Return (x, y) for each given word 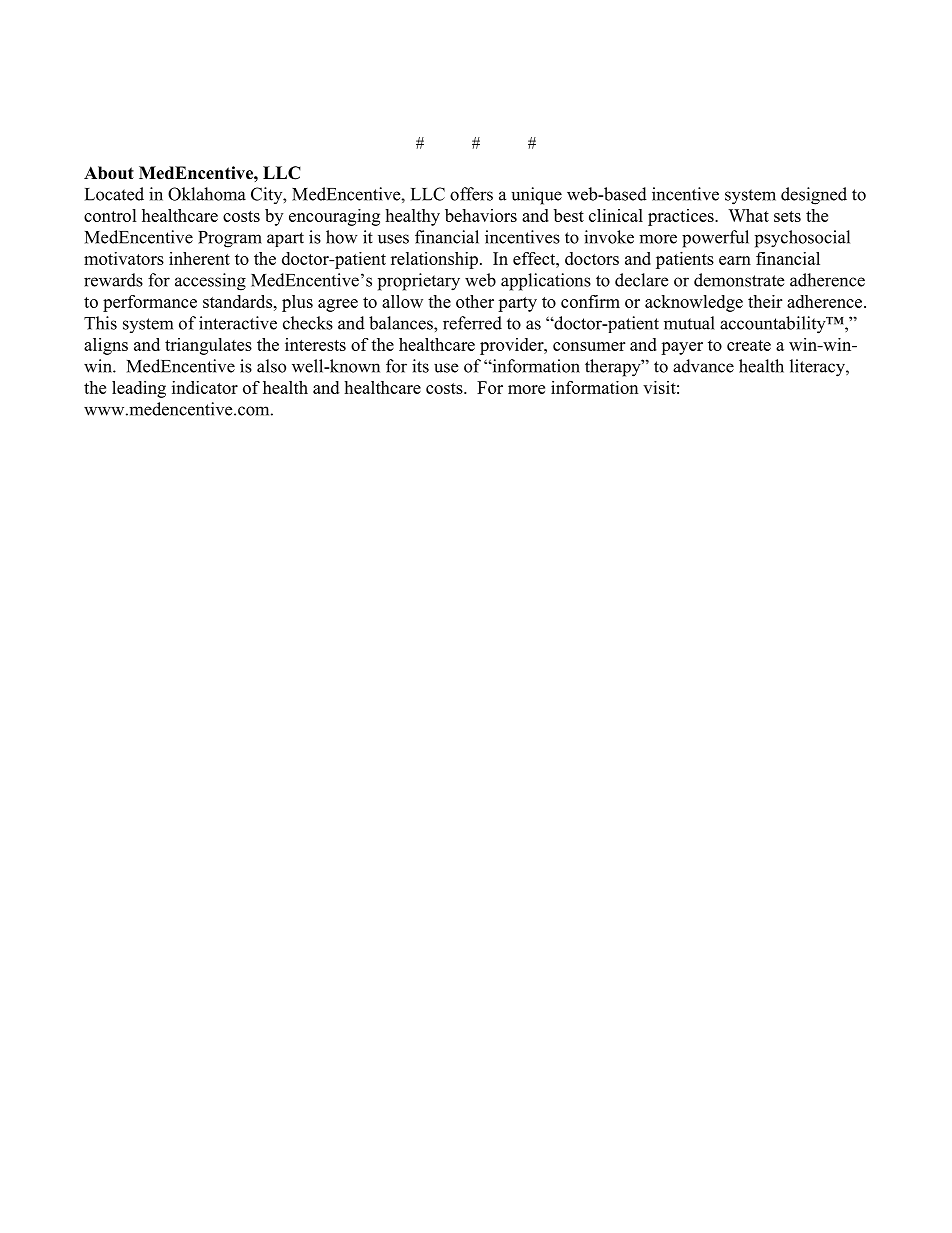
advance (703, 366)
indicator (205, 387)
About (109, 173)
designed (814, 196)
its (420, 366)
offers (471, 194)
